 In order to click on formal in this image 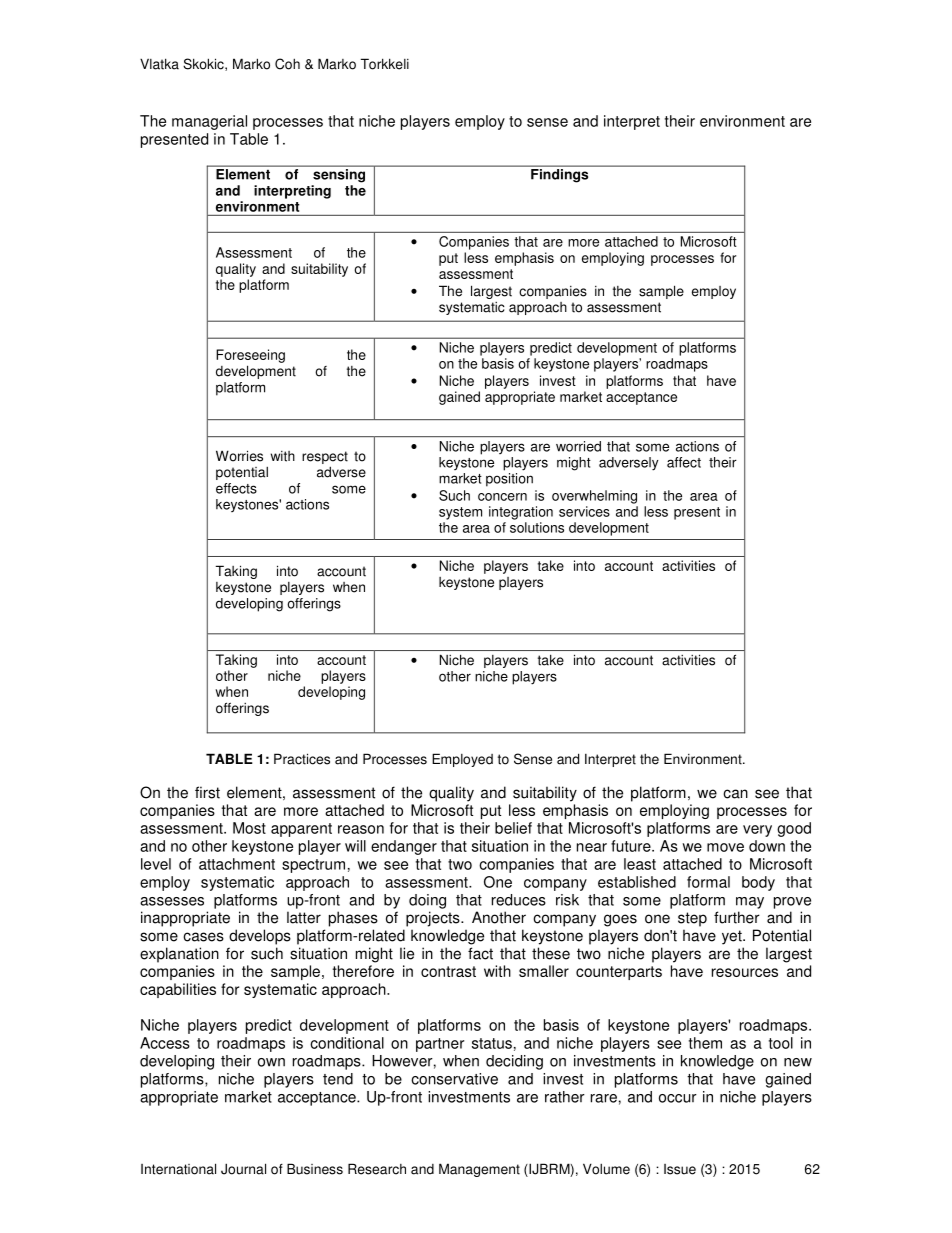, I will do `click(708, 882)`.
